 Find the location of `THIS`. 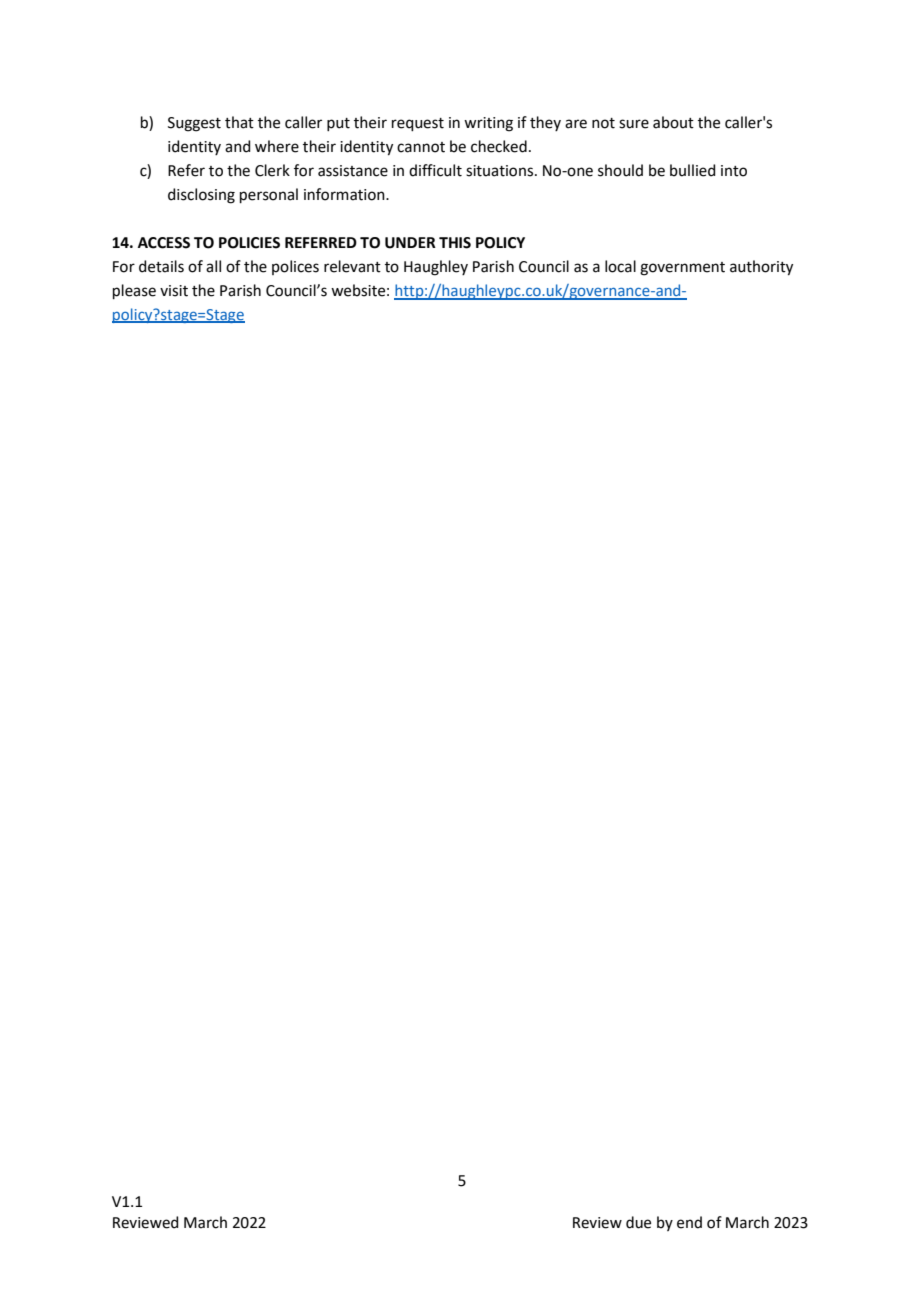

THIS is located at coordinates (455, 243).
